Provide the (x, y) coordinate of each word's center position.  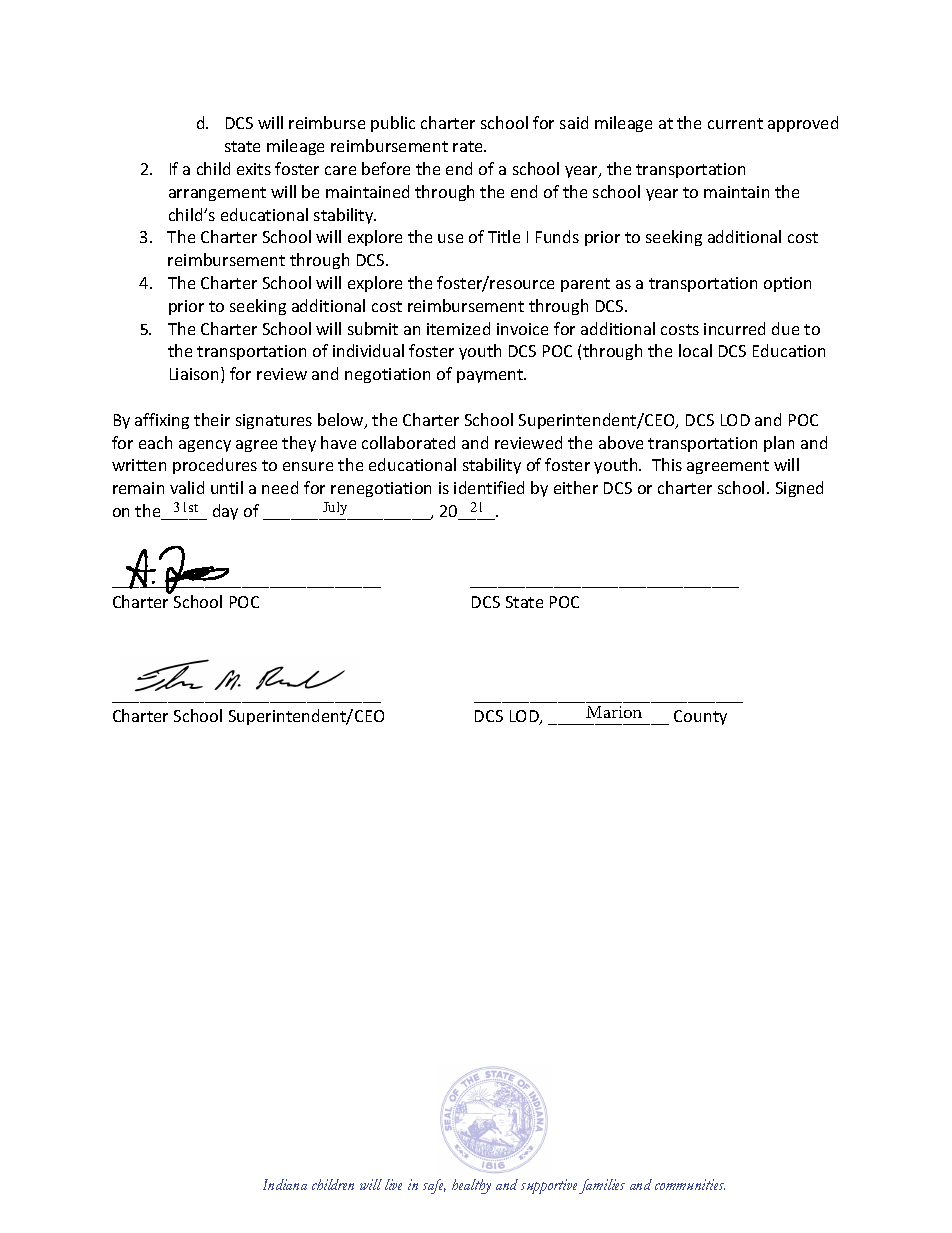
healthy (471, 1186)
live (393, 1184)
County (700, 717)
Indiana (285, 1184)
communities (690, 1184)
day (225, 512)
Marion (614, 712)
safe (434, 1186)
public (393, 124)
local (695, 350)
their (212, 419)
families (602, 1186)
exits (254, 169)
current (735, 123)
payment (491, 376)
